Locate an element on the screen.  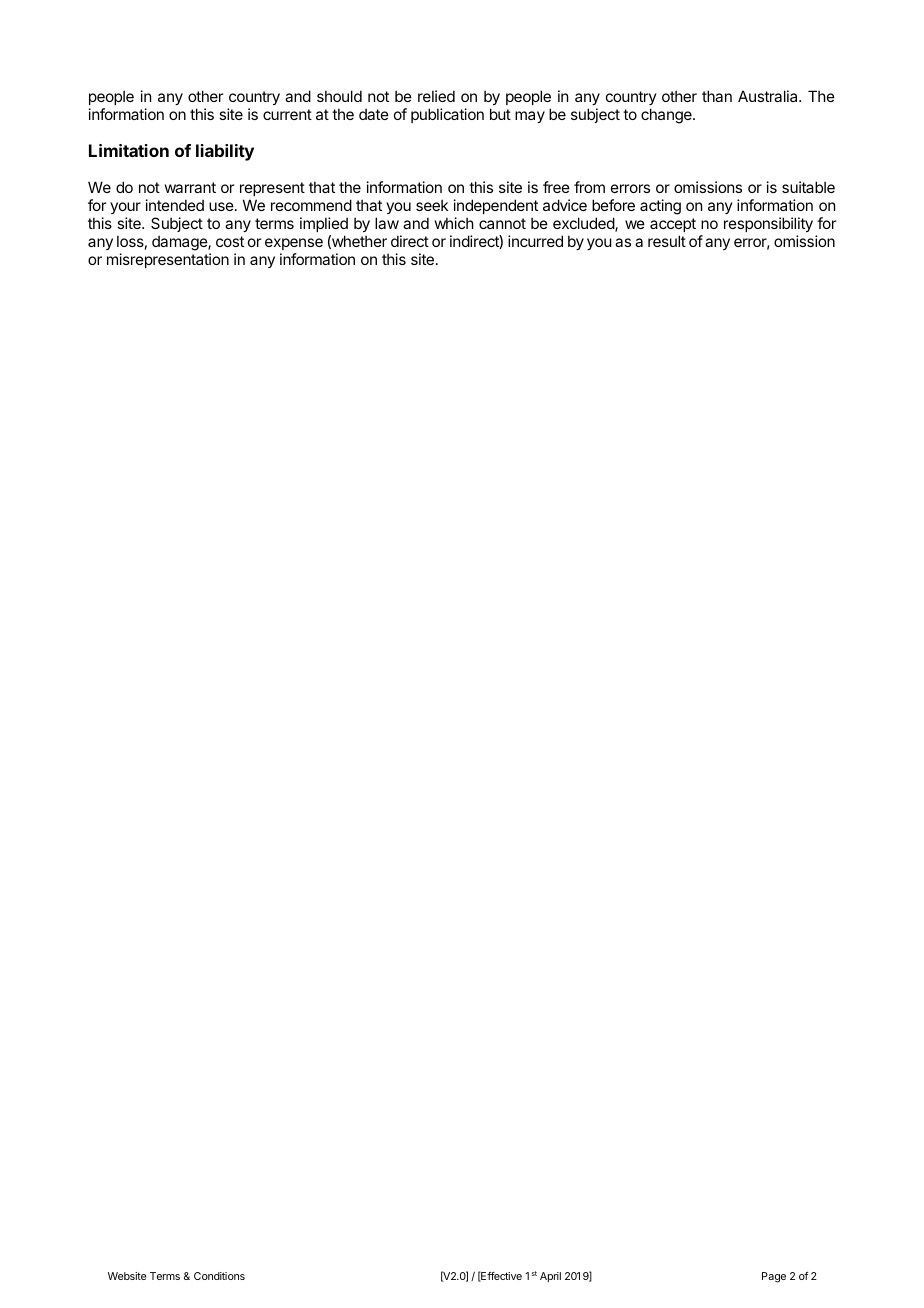
cost is located at coordinates (230, 241).
